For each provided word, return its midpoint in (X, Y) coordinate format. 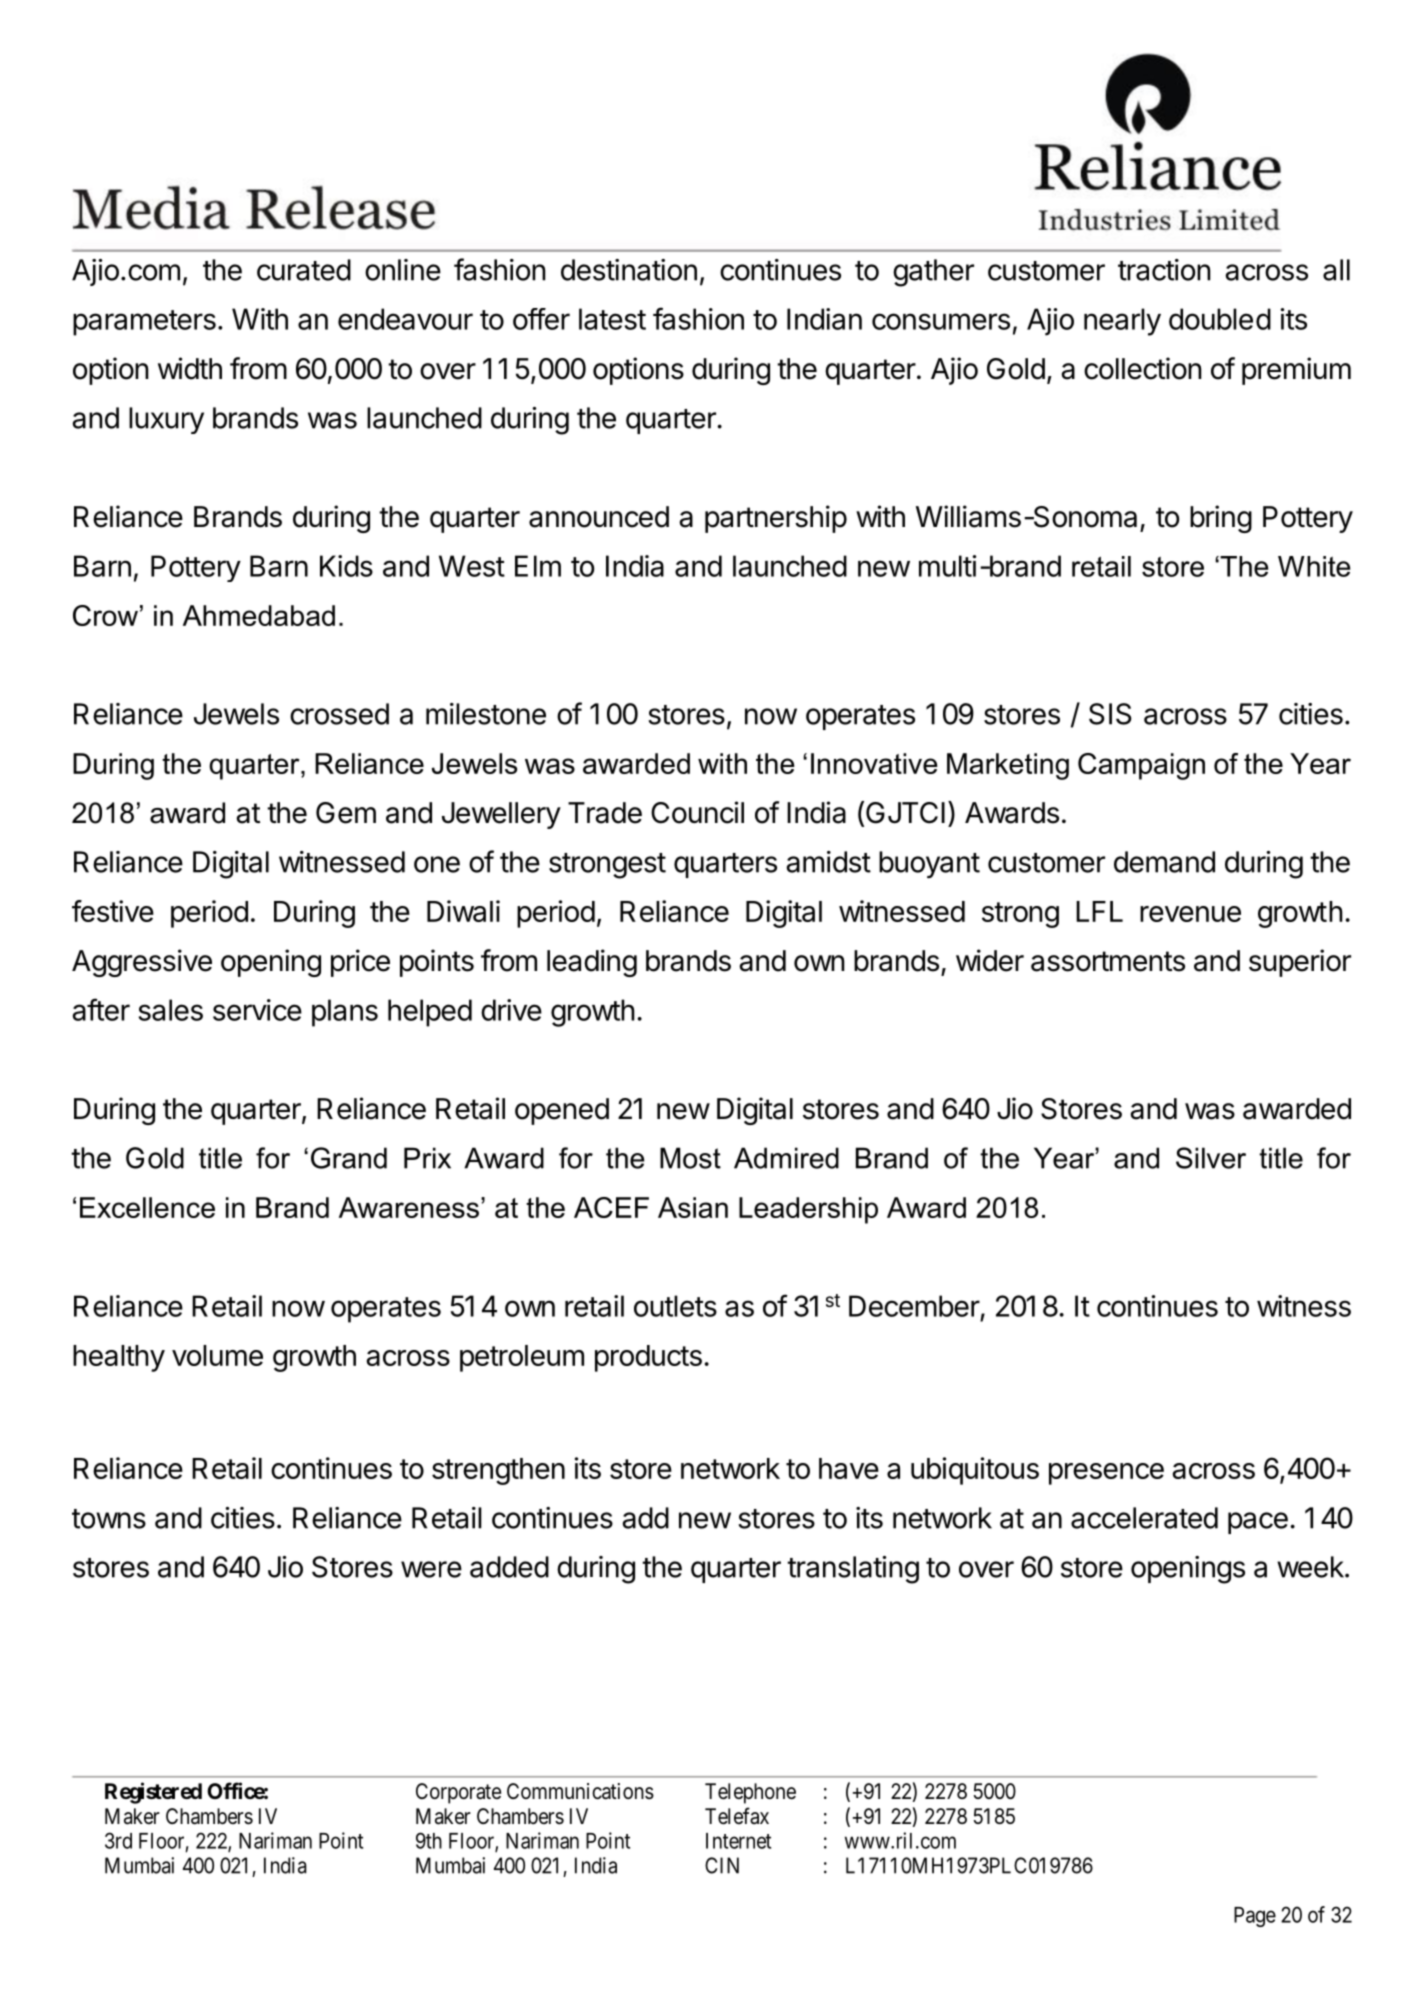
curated (304, 270)
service (257, 1010)
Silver (1211, 1158)
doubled (1220, 319)
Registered (153, 1793)
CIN (722, 1865)
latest (612, 319)
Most (690, 1158)
